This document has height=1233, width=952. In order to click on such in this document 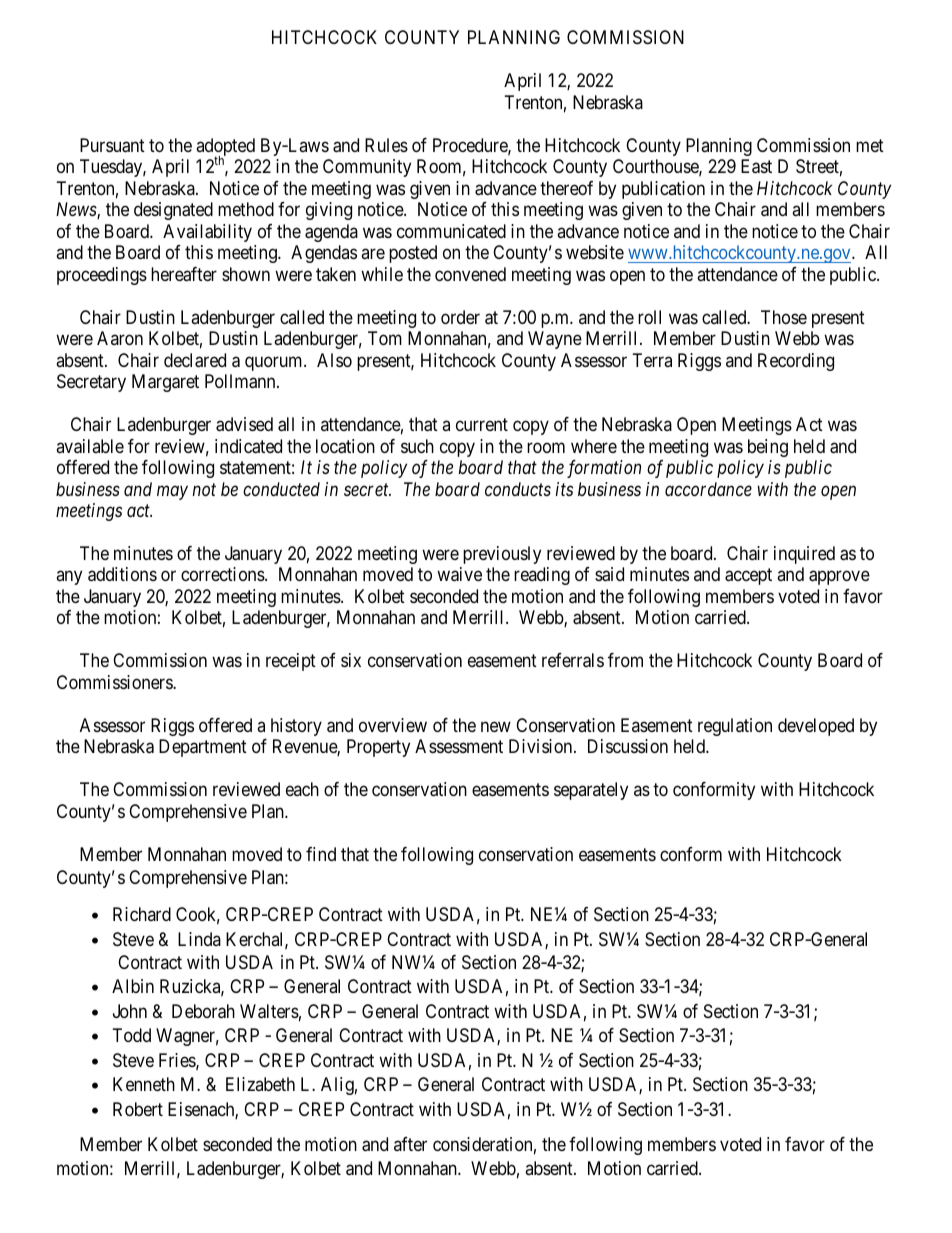, I will do `click(417, 446)`.
